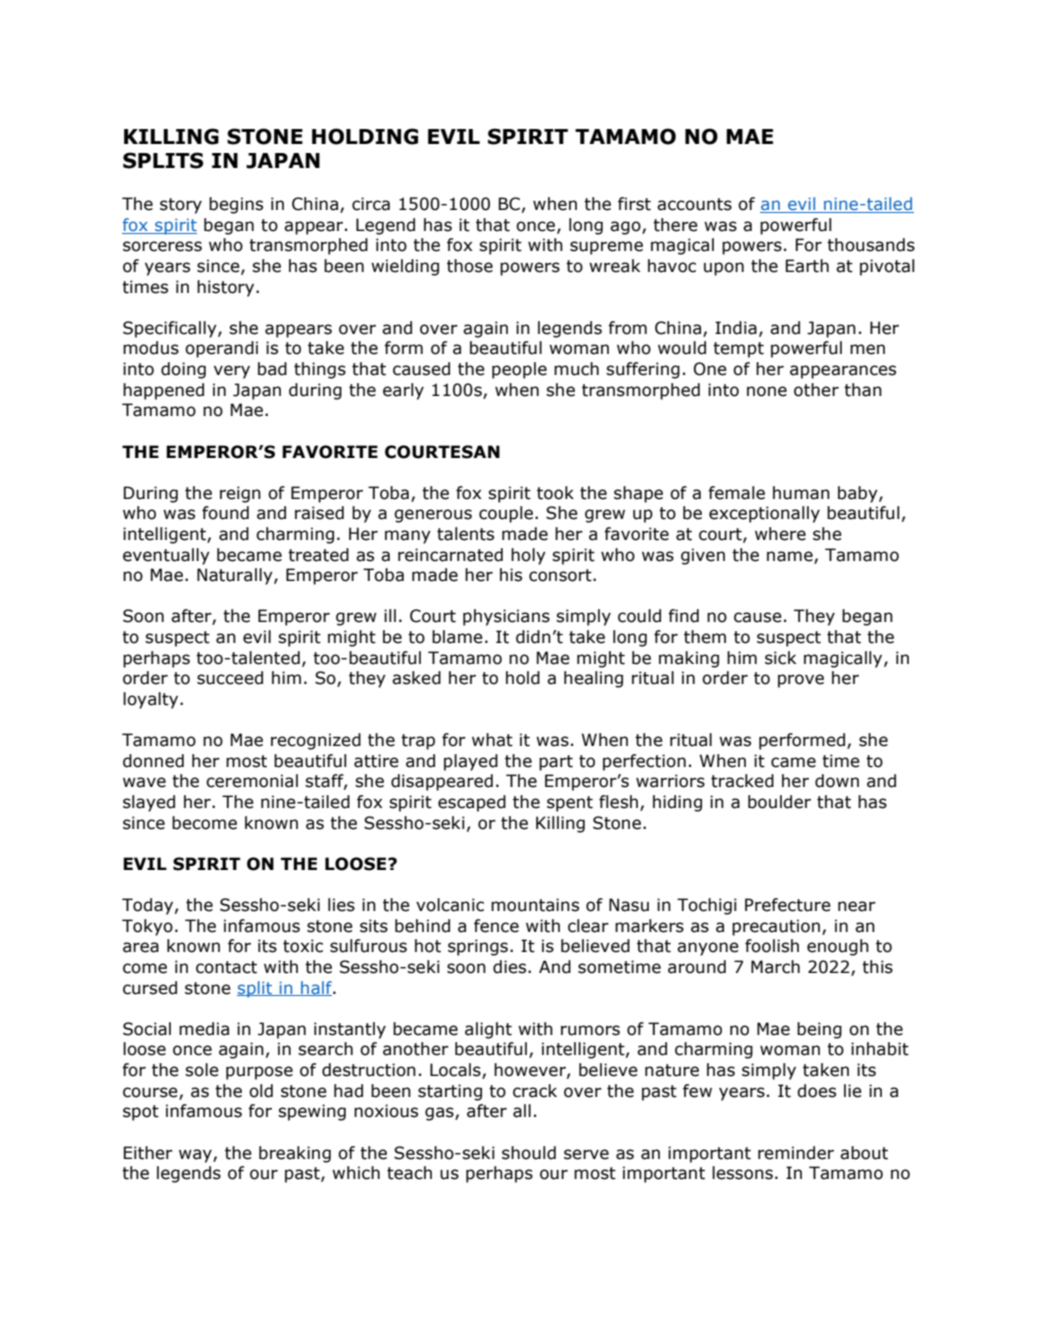 This document has height=1344, width=1038. Describe the element at coordinates (807, 266) in the document. I see `Earth` at that location.
